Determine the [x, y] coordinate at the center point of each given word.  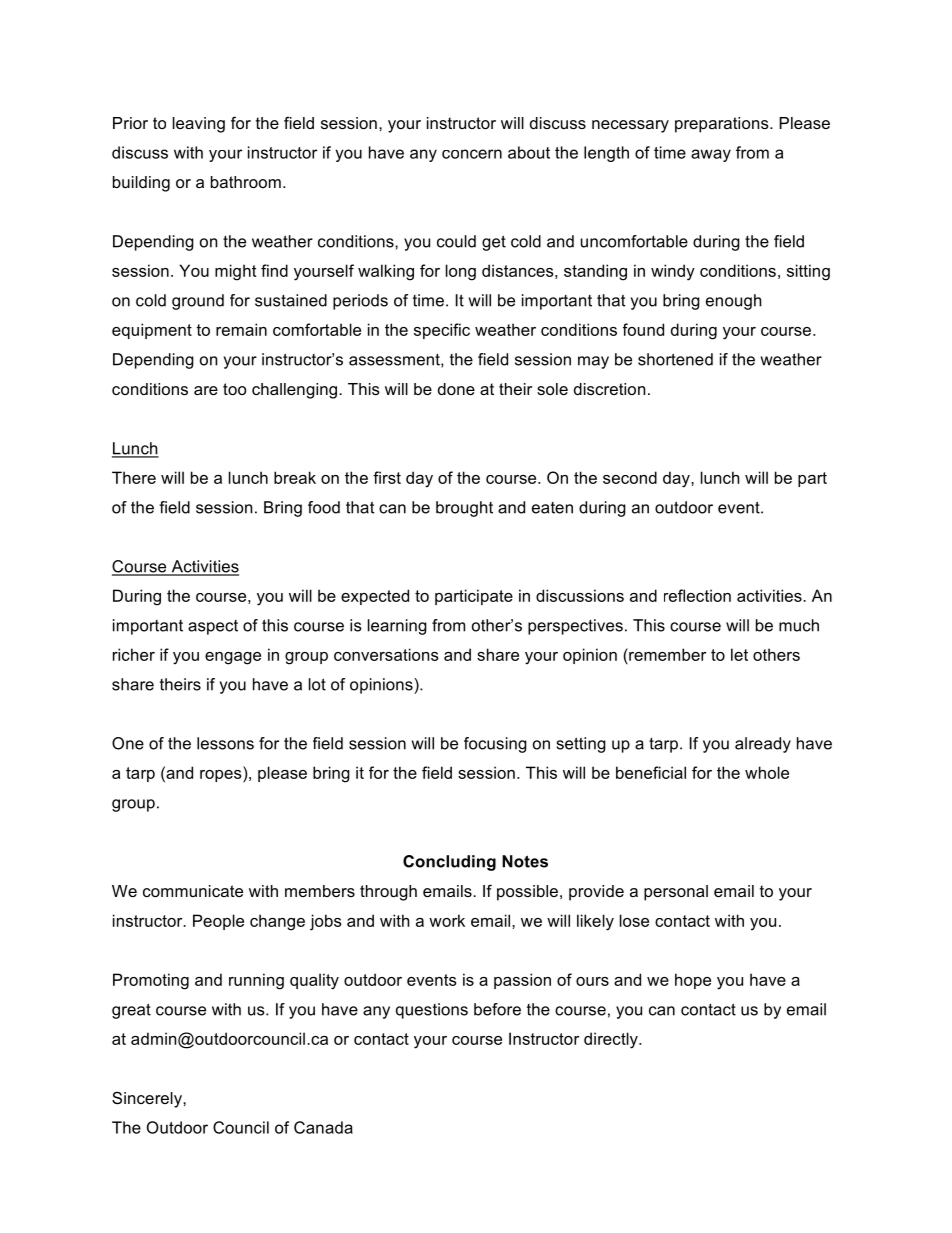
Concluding [449, 863]
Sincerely [148, 1099]
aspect [213, 627]
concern [472, 154]
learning [397, 627]
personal [676, 893]
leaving [199, 125]
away [711, 155]
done [456, 389]
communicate [193, 891]
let [739, 654]
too [235, 389]
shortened [675, 359]
